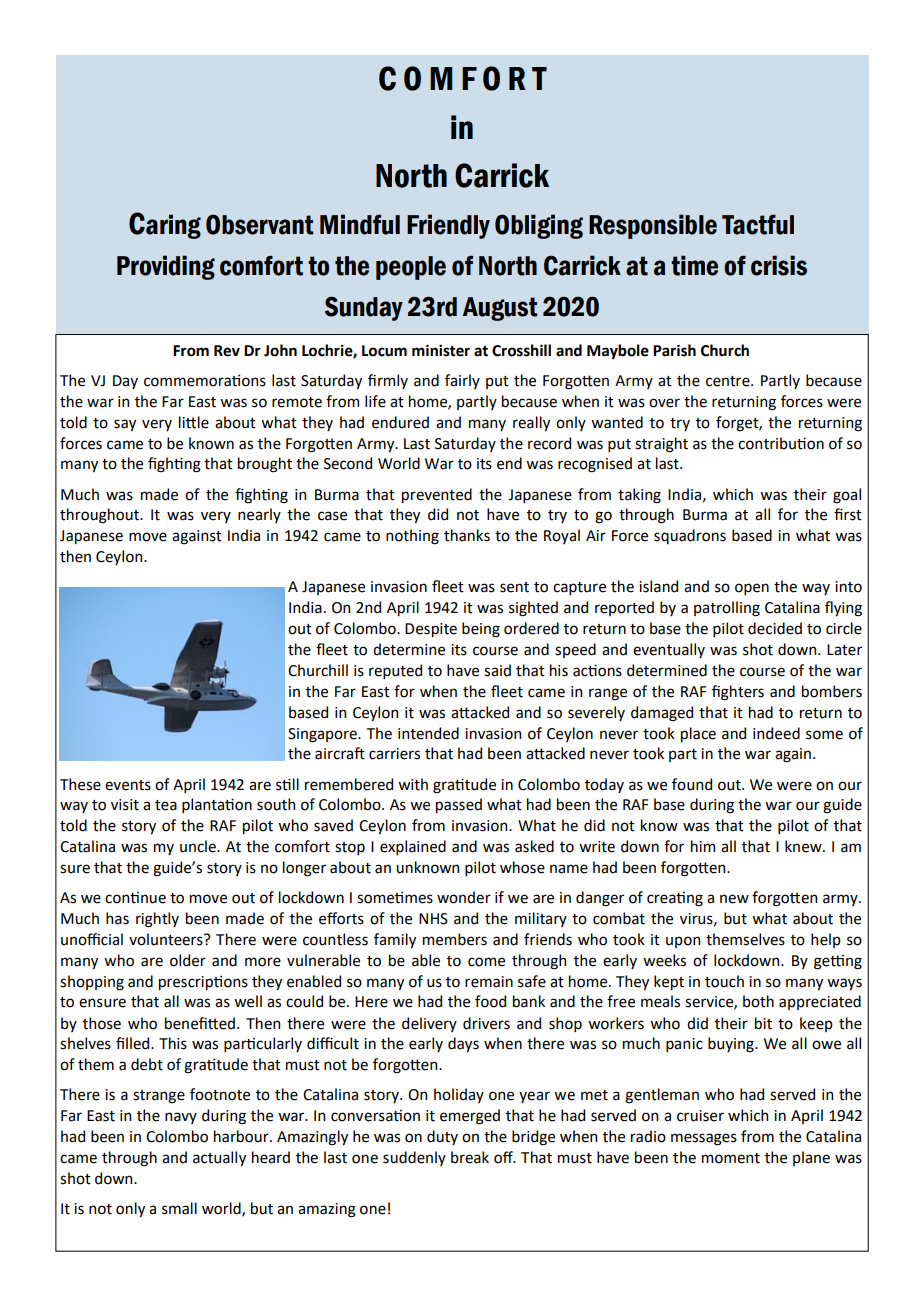 Image resolution: width=924 pixels, height=1308 pixels. I want to click on Friendly, so click(448, 226).
